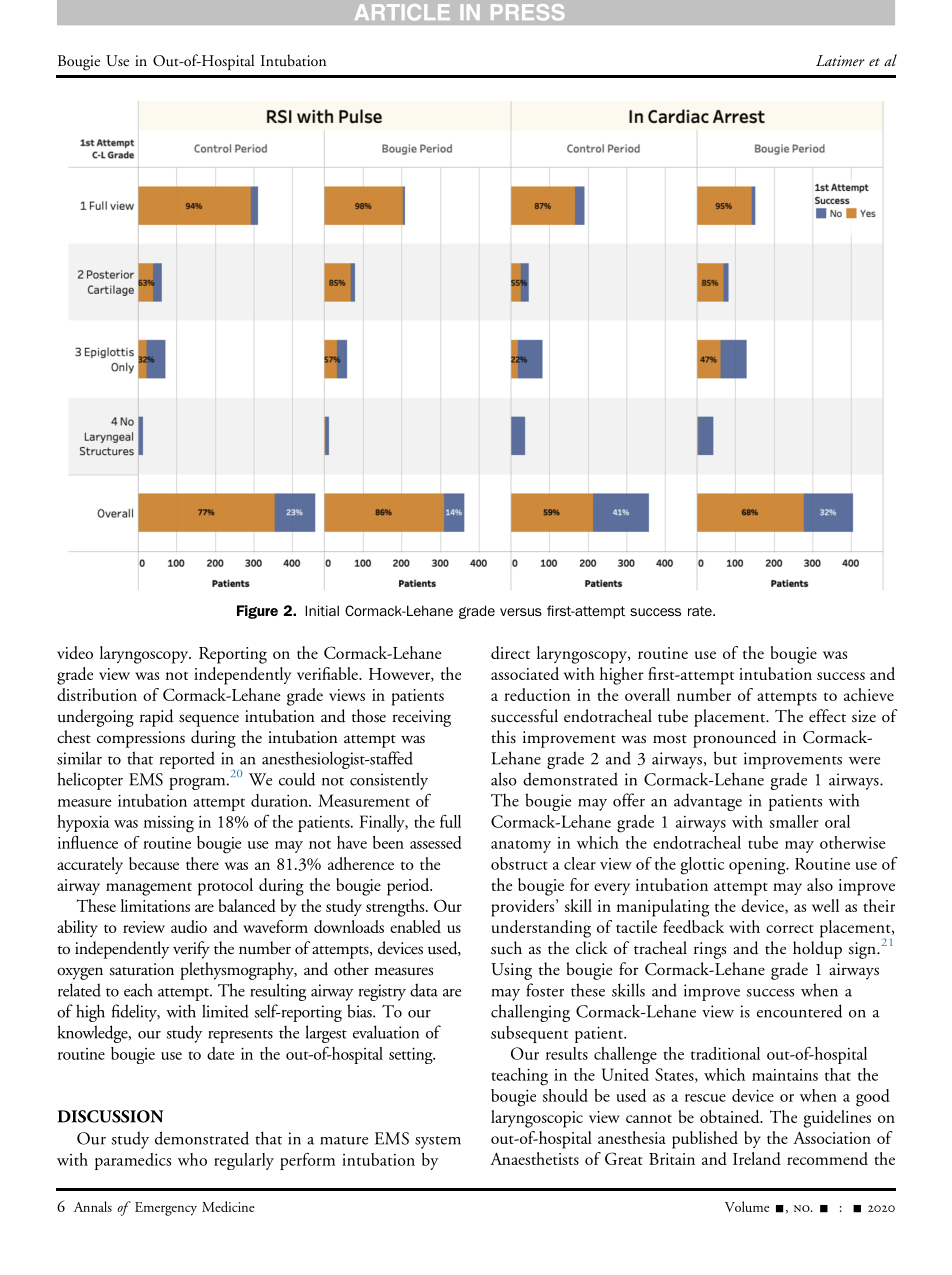  I want to click on Latimer, so click(840, 60).
